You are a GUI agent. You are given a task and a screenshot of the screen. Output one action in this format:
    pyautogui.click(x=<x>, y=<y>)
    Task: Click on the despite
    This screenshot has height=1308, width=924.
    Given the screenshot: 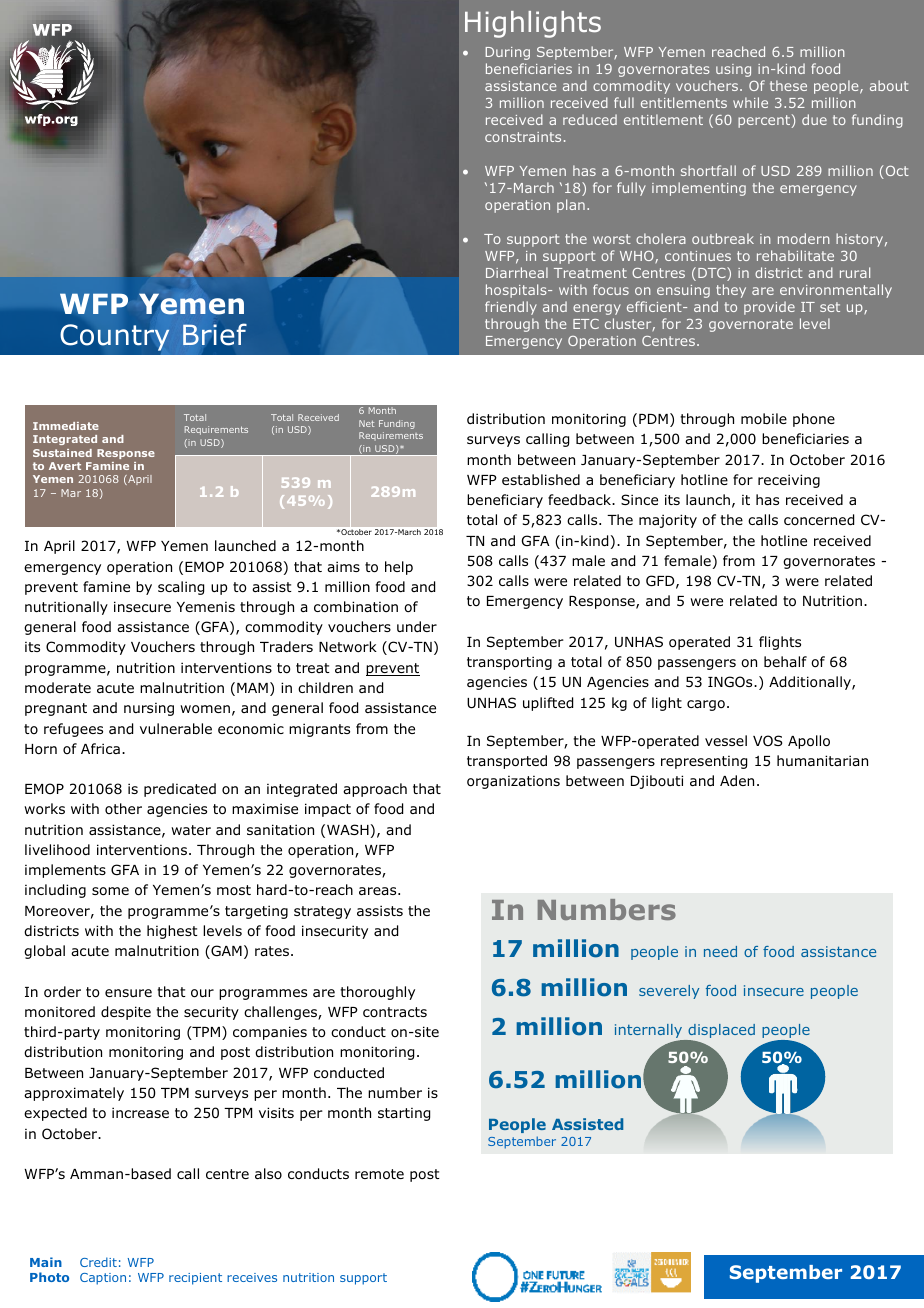 What is the action you would take?
    pyautogui.click(x=126, y=1013)
